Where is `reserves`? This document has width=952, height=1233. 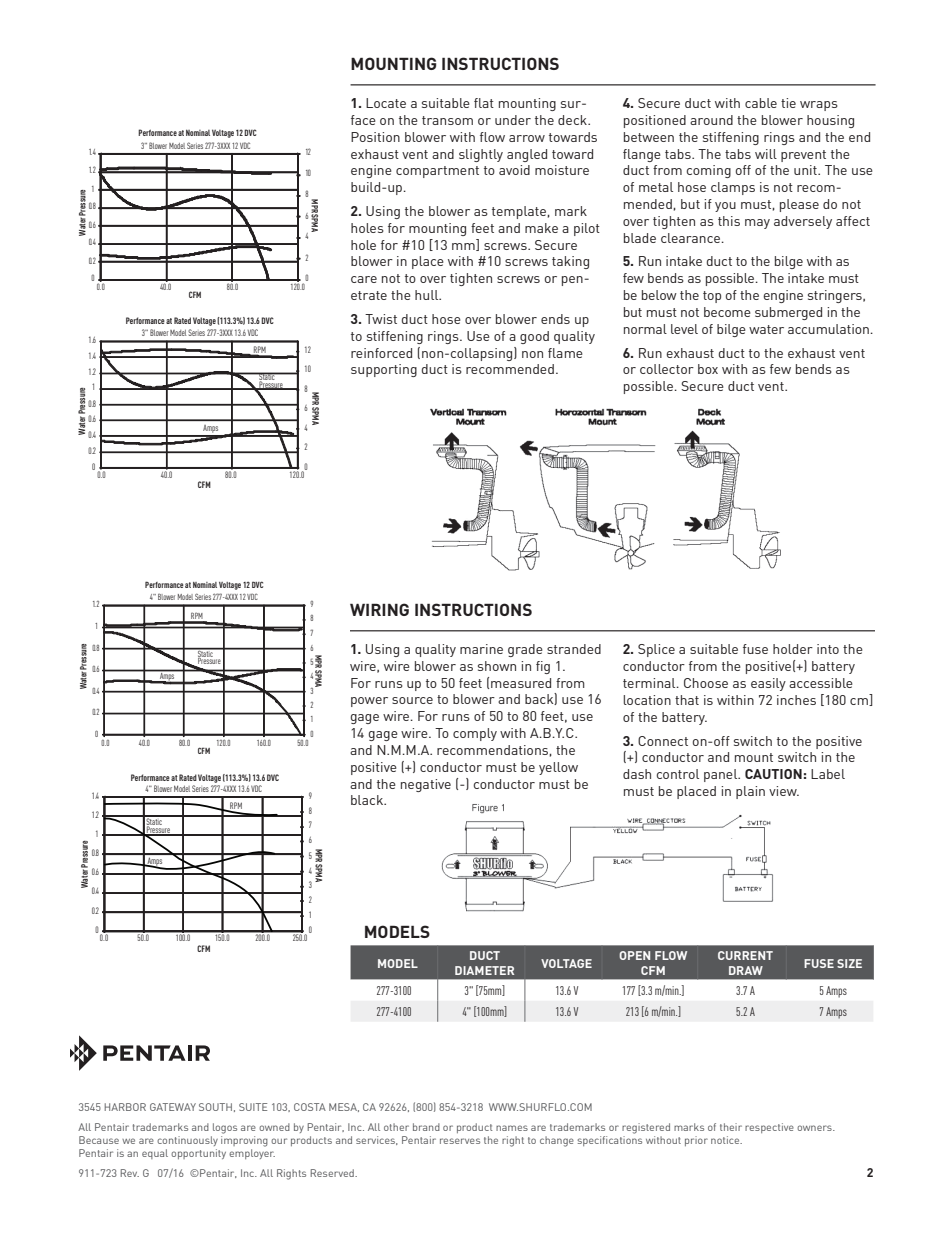
reserves is located at coordinates (460, 1141).
